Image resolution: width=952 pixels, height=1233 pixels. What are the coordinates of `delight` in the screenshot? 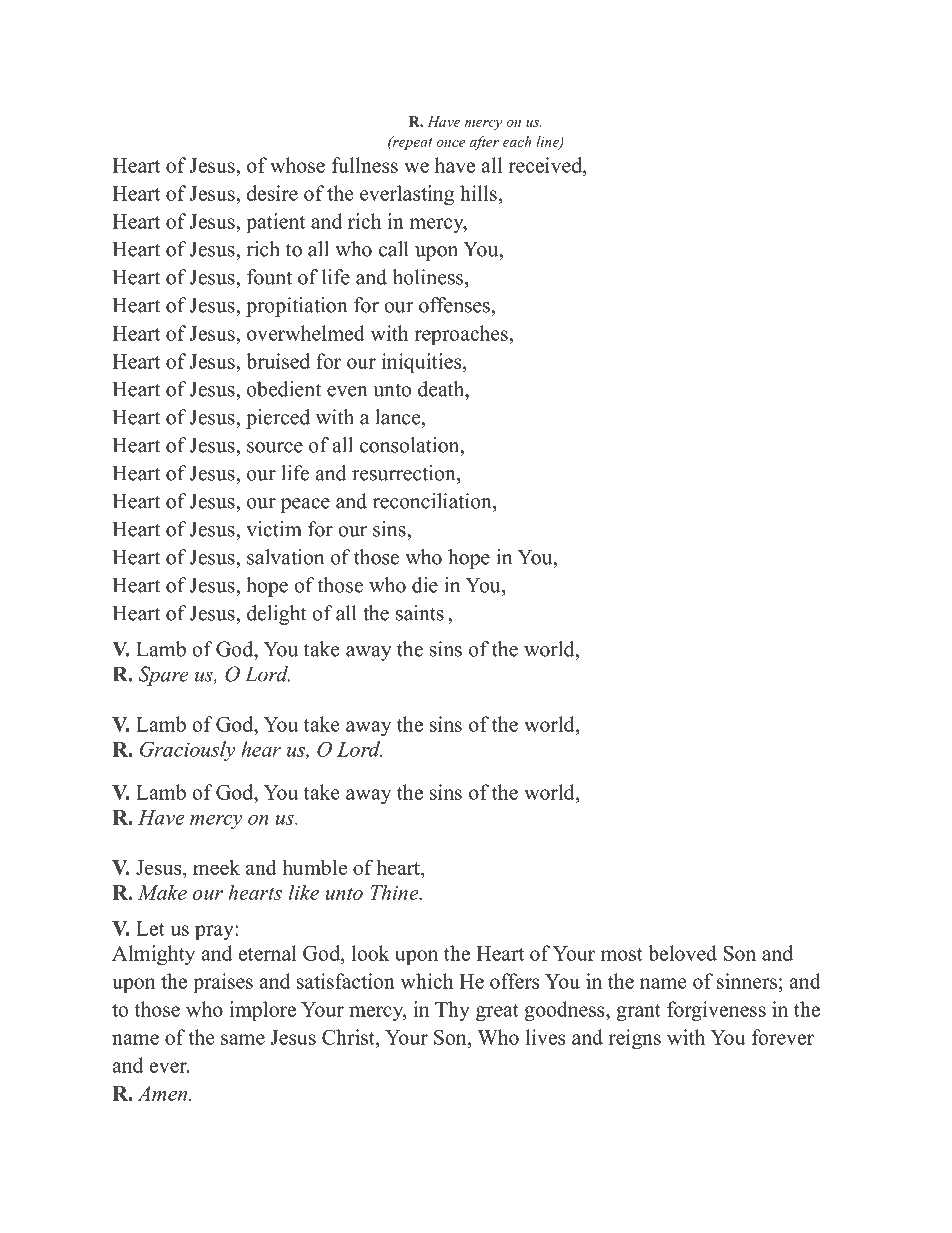 It's located at (277, 615).
